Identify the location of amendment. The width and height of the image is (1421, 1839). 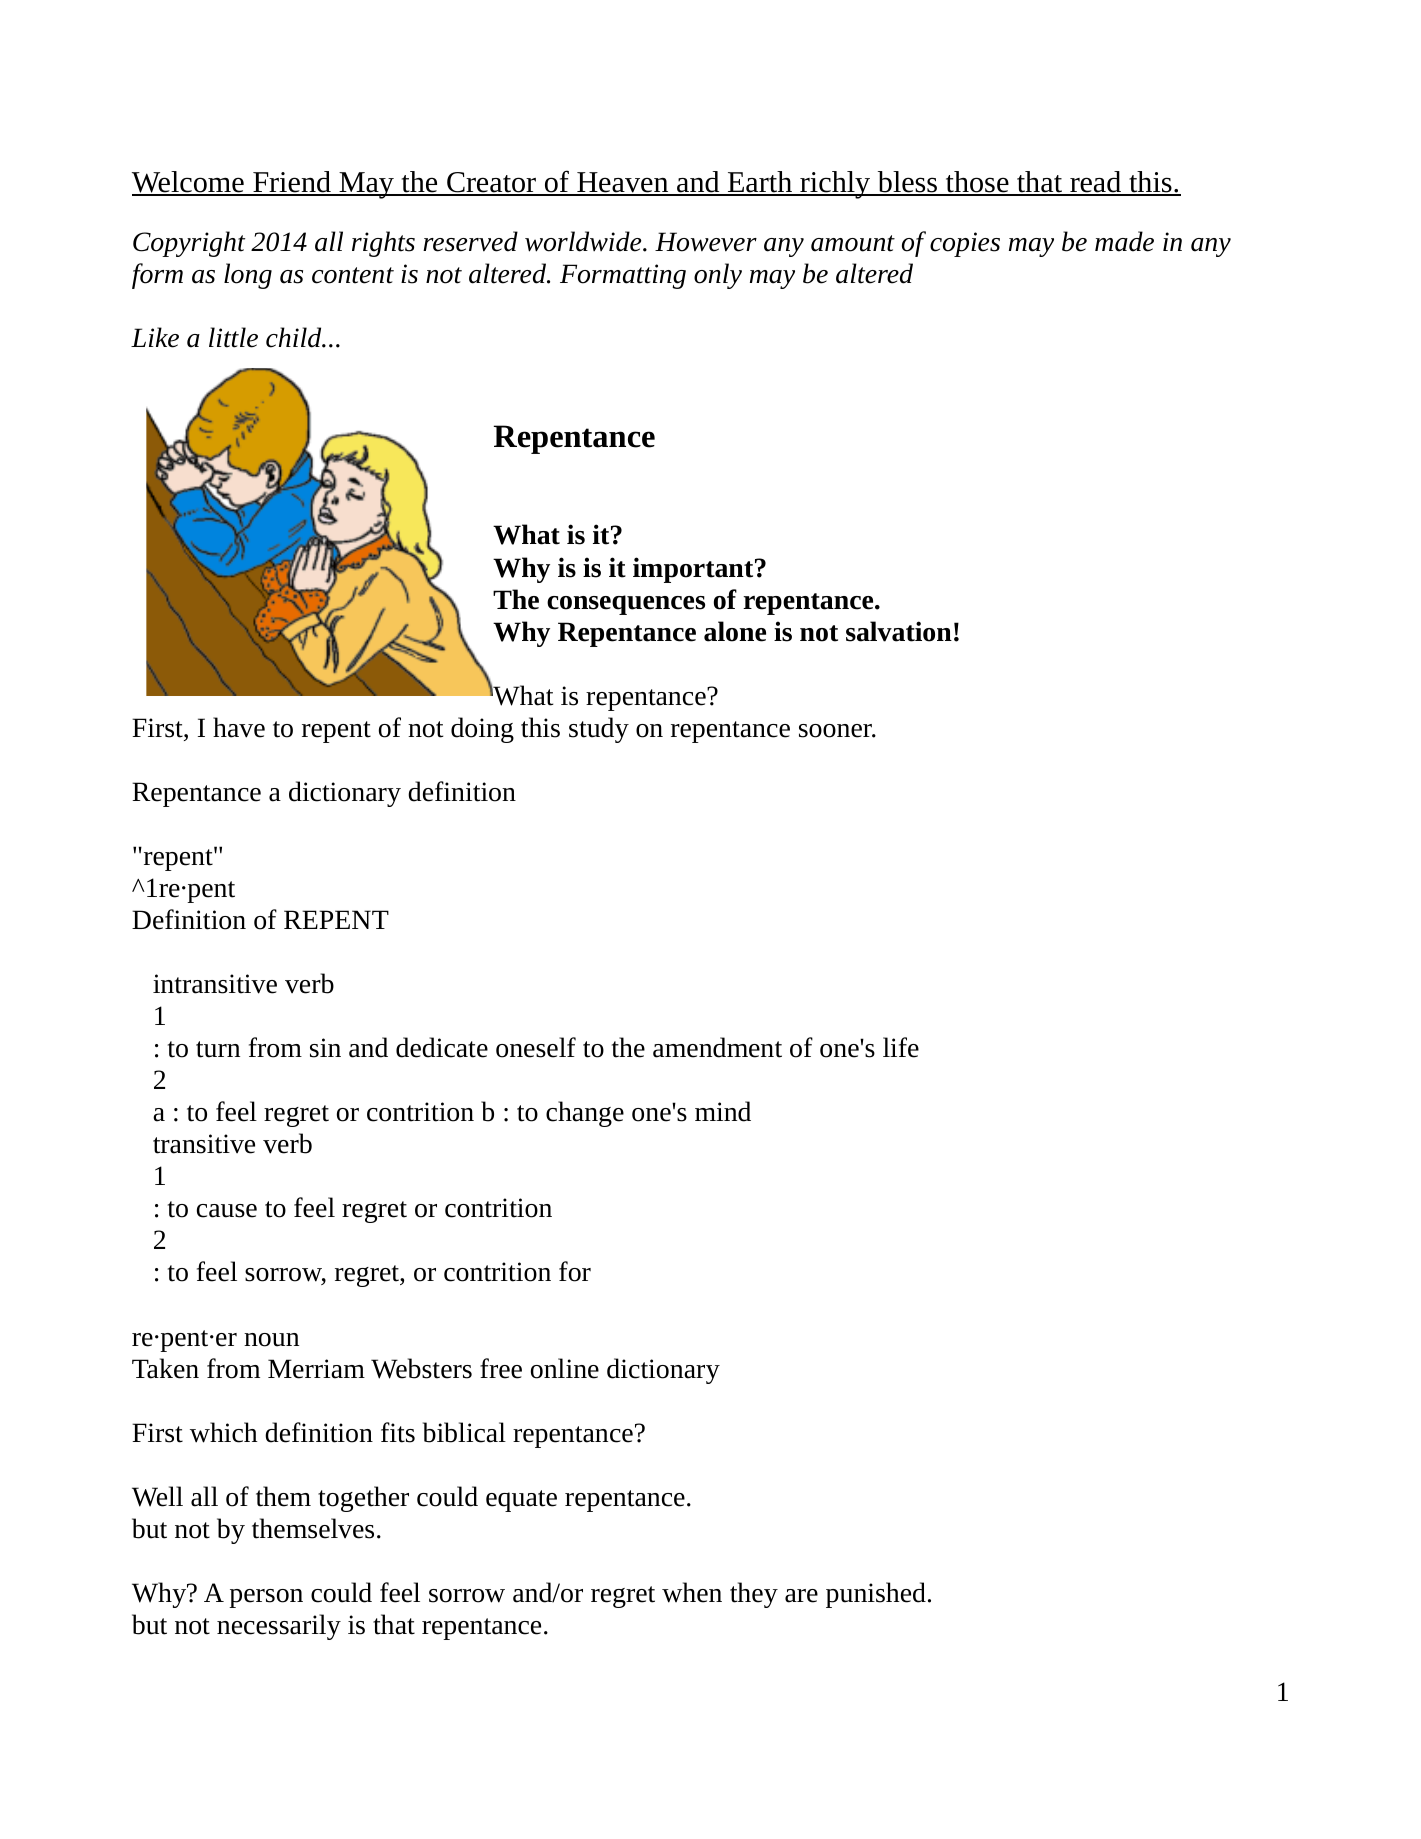
(717, 1047).
